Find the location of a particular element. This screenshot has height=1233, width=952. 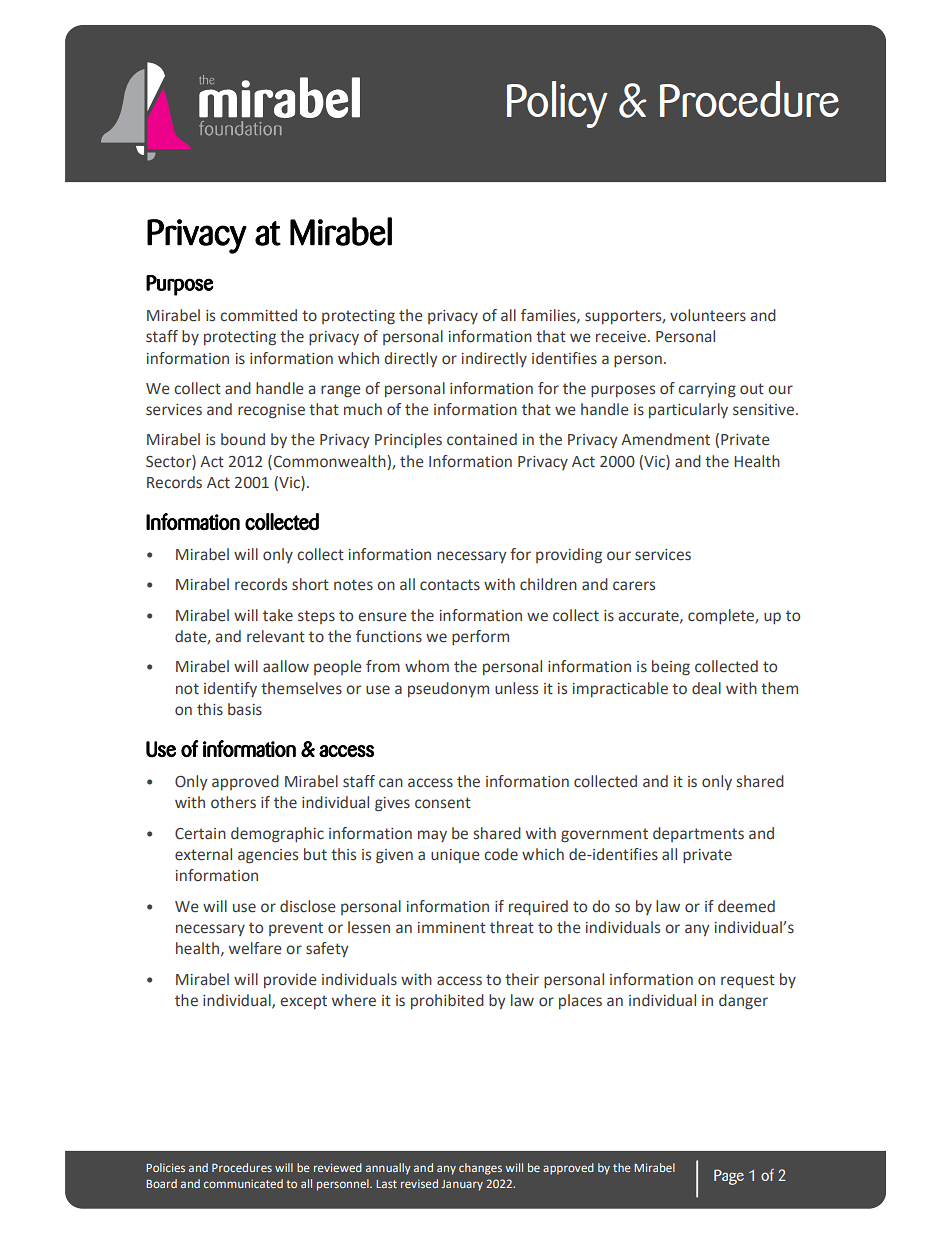

communicated is located at coordinates (243, 1183).
